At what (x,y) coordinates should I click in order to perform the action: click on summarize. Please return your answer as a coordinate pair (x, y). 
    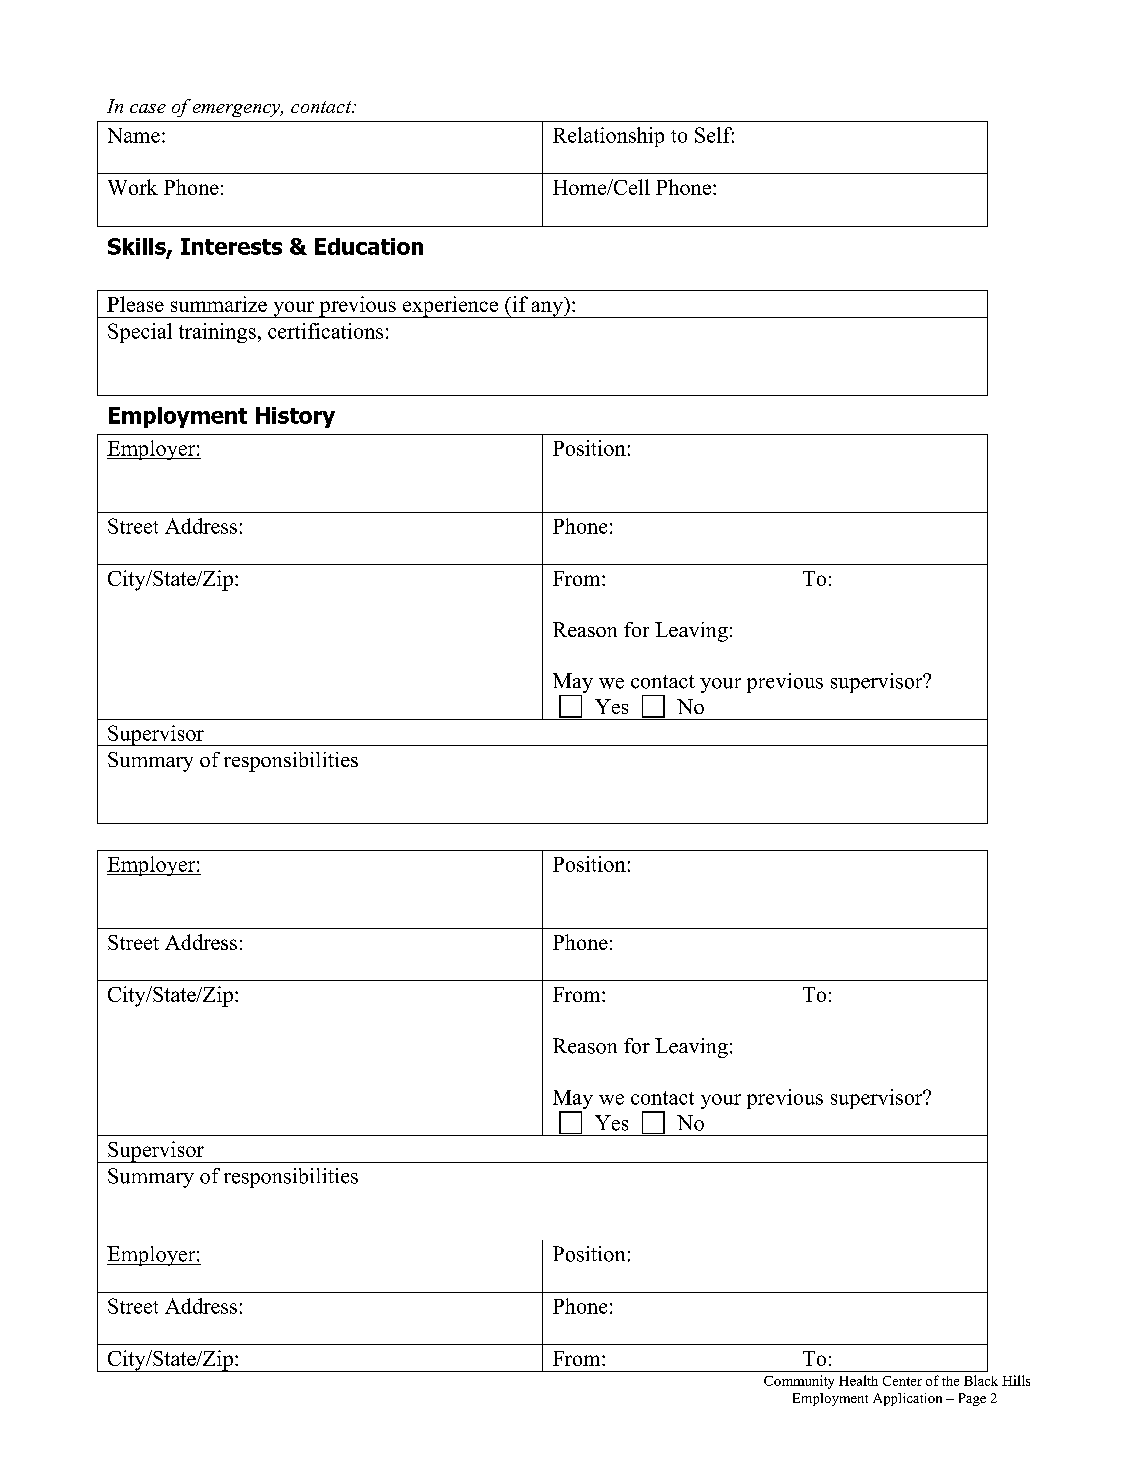
    Looking at the image, I should click on (219, 304).
